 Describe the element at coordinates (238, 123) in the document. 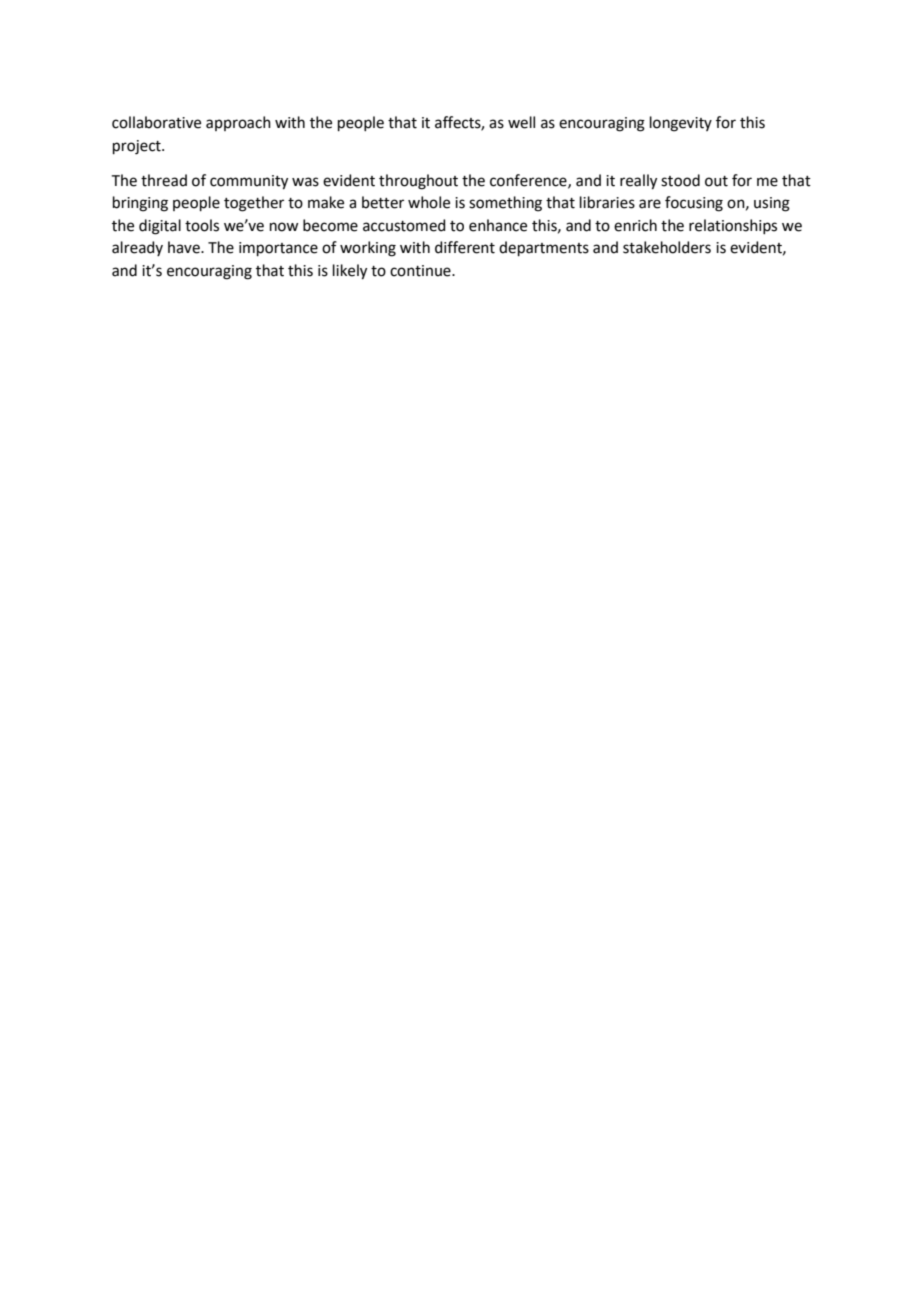

I see `approach` at that location.
